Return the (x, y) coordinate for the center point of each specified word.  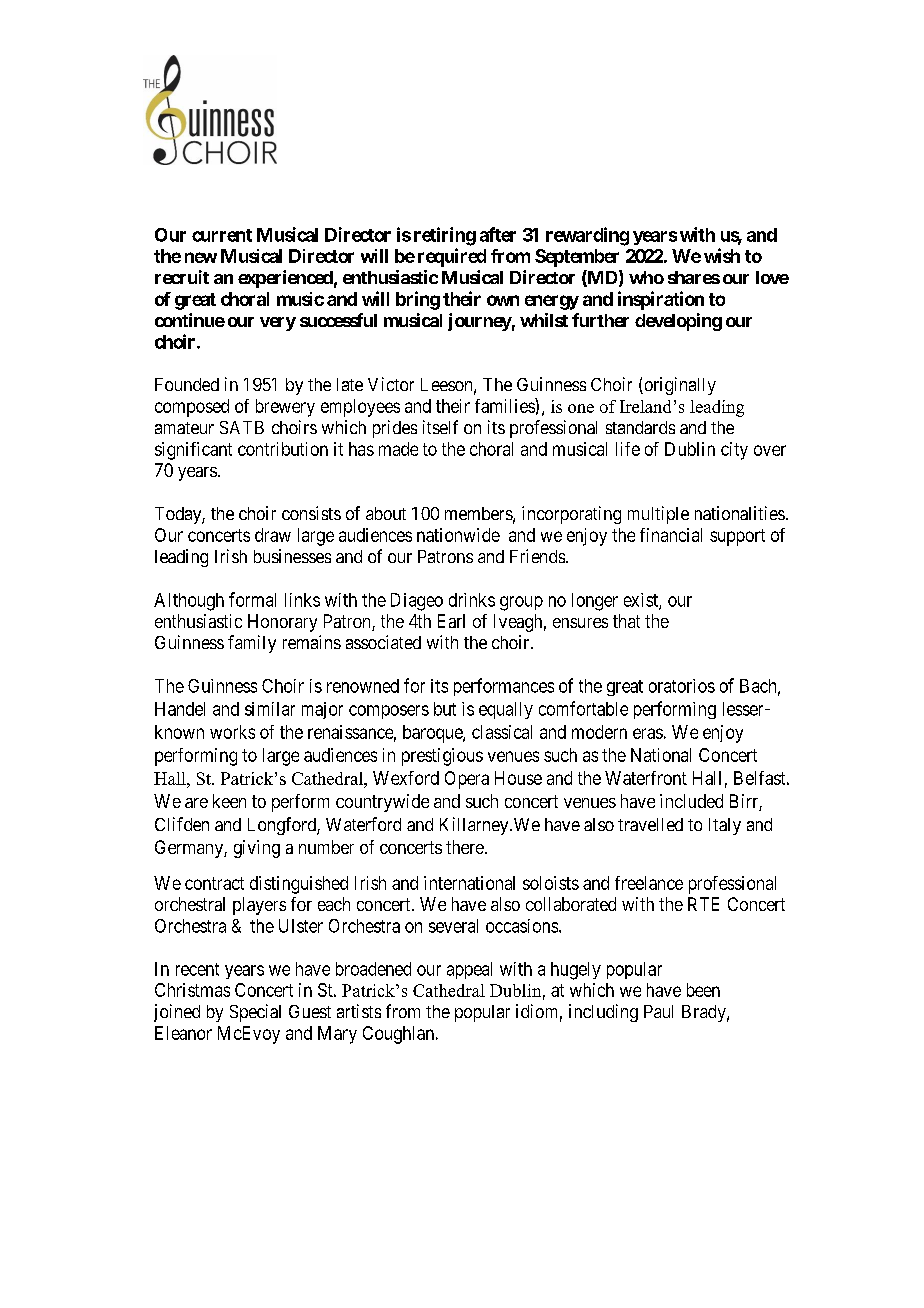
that (626, 621)
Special (255, 1013)
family (252, 644)
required (452, 257)
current (222, 235)
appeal (469, 970)
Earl (451, 621)
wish (722, 255)
